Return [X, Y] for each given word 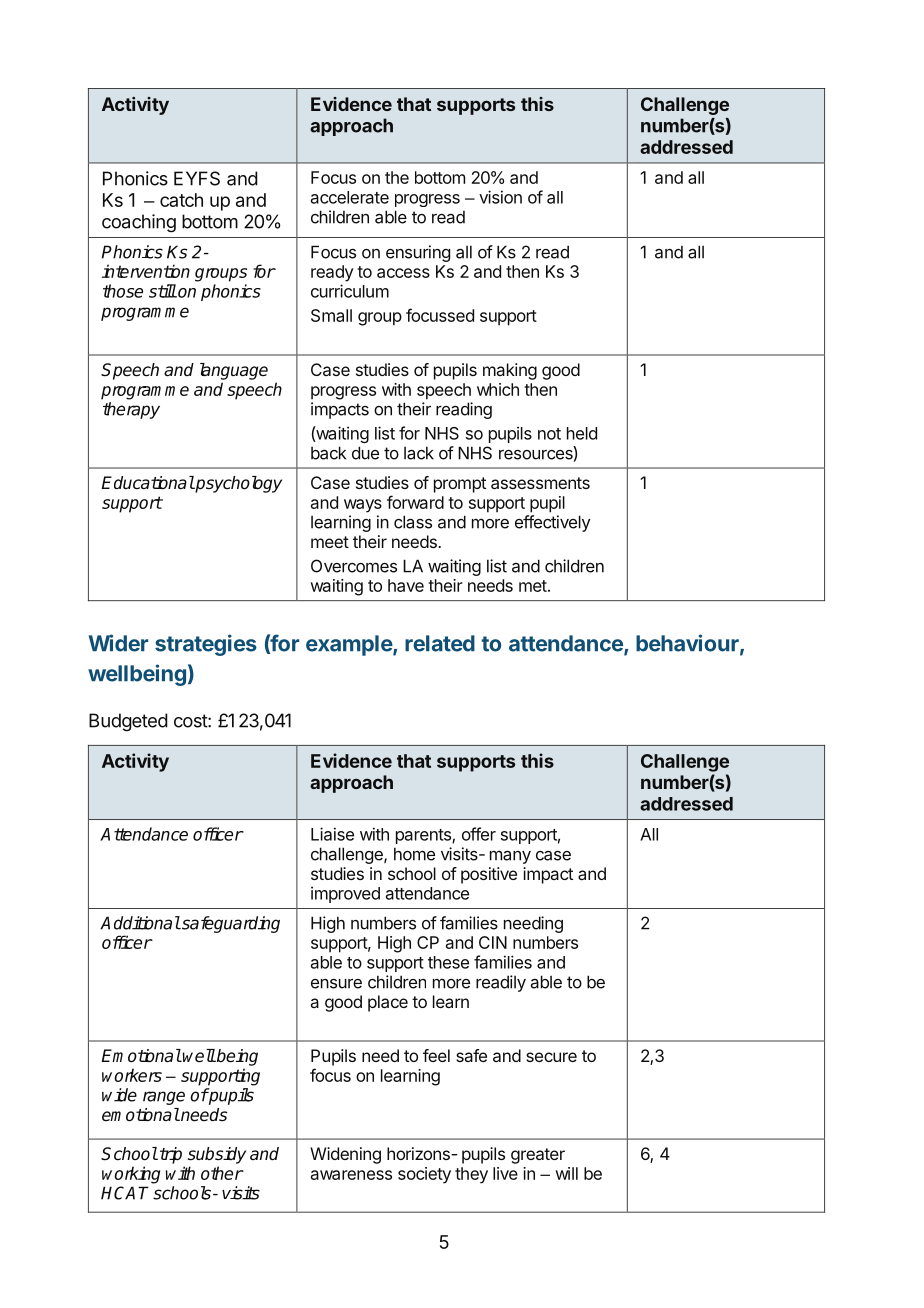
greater [538, 1156]
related [440, 643]
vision [500, 197]
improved [345, 894]
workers [132, 1075]
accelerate [350, 197]
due [365, 453]
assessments [540, 483]
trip [171, 1155]
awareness [351, 1175]
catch [181, 200]
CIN [493, 942]
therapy [131, 410]
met [533, 586]
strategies [206, 645]
